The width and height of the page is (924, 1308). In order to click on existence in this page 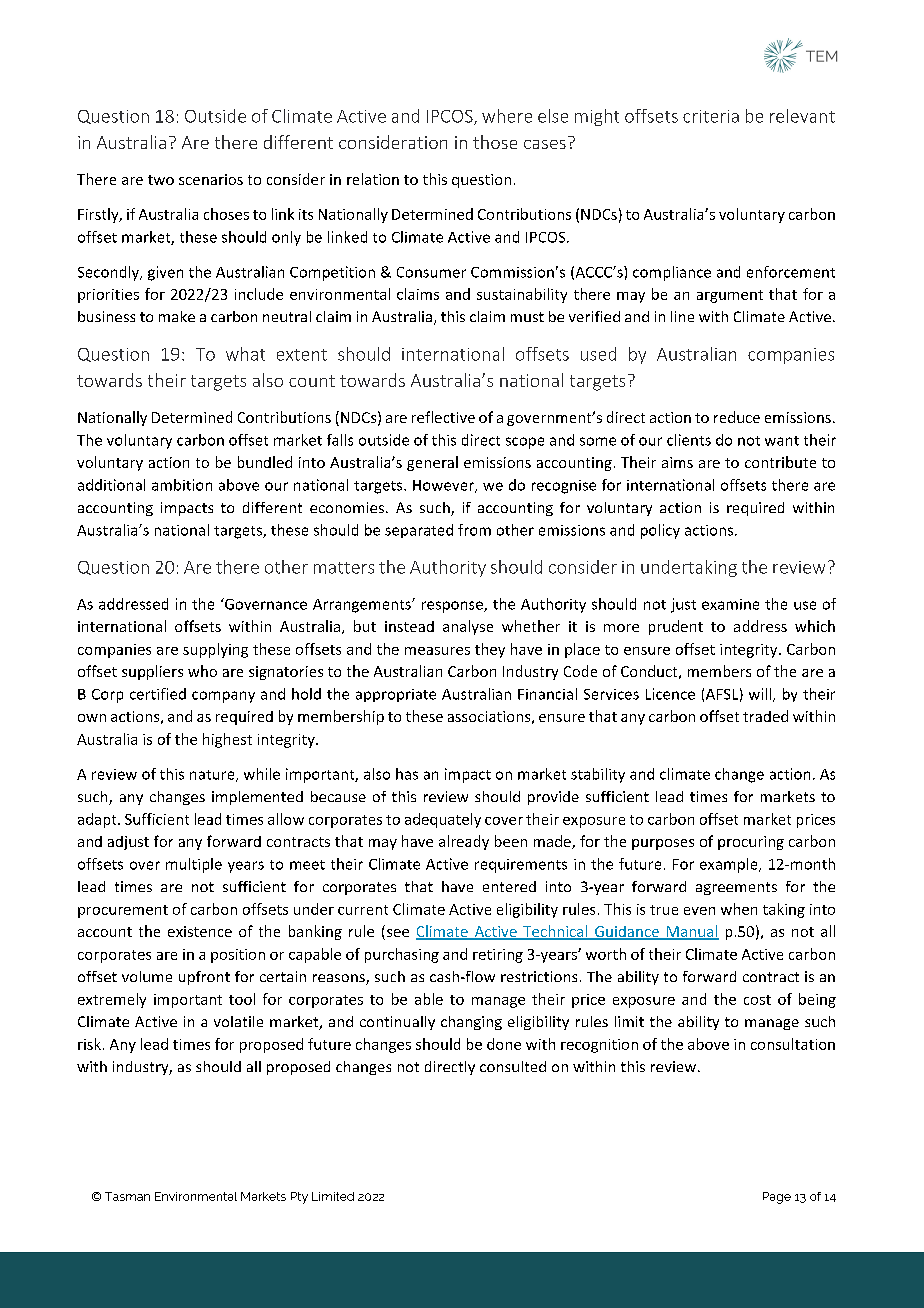, I will do `click(200, 931)`.
